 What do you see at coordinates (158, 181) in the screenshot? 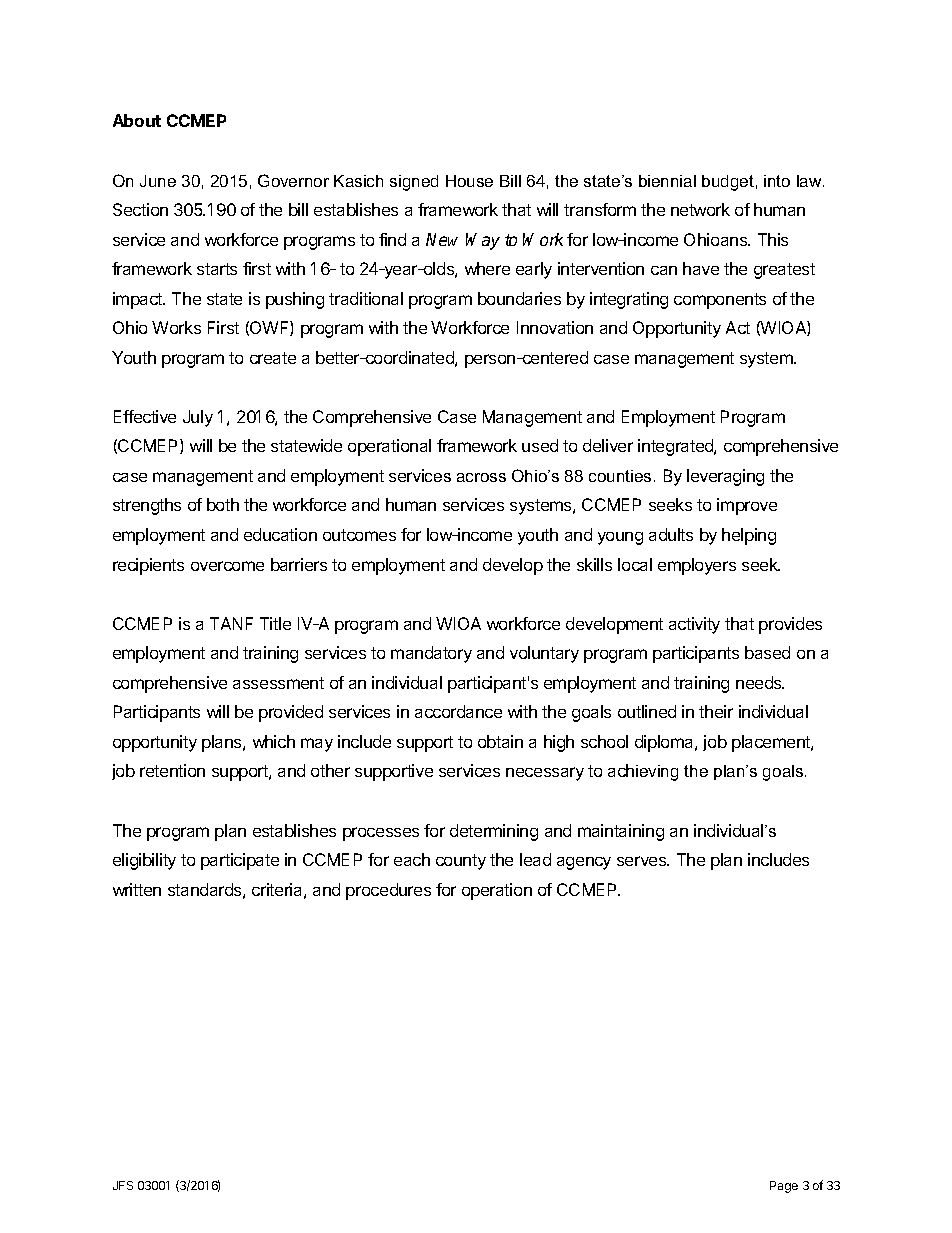
I see `June` at bounding box center [158, 181].
